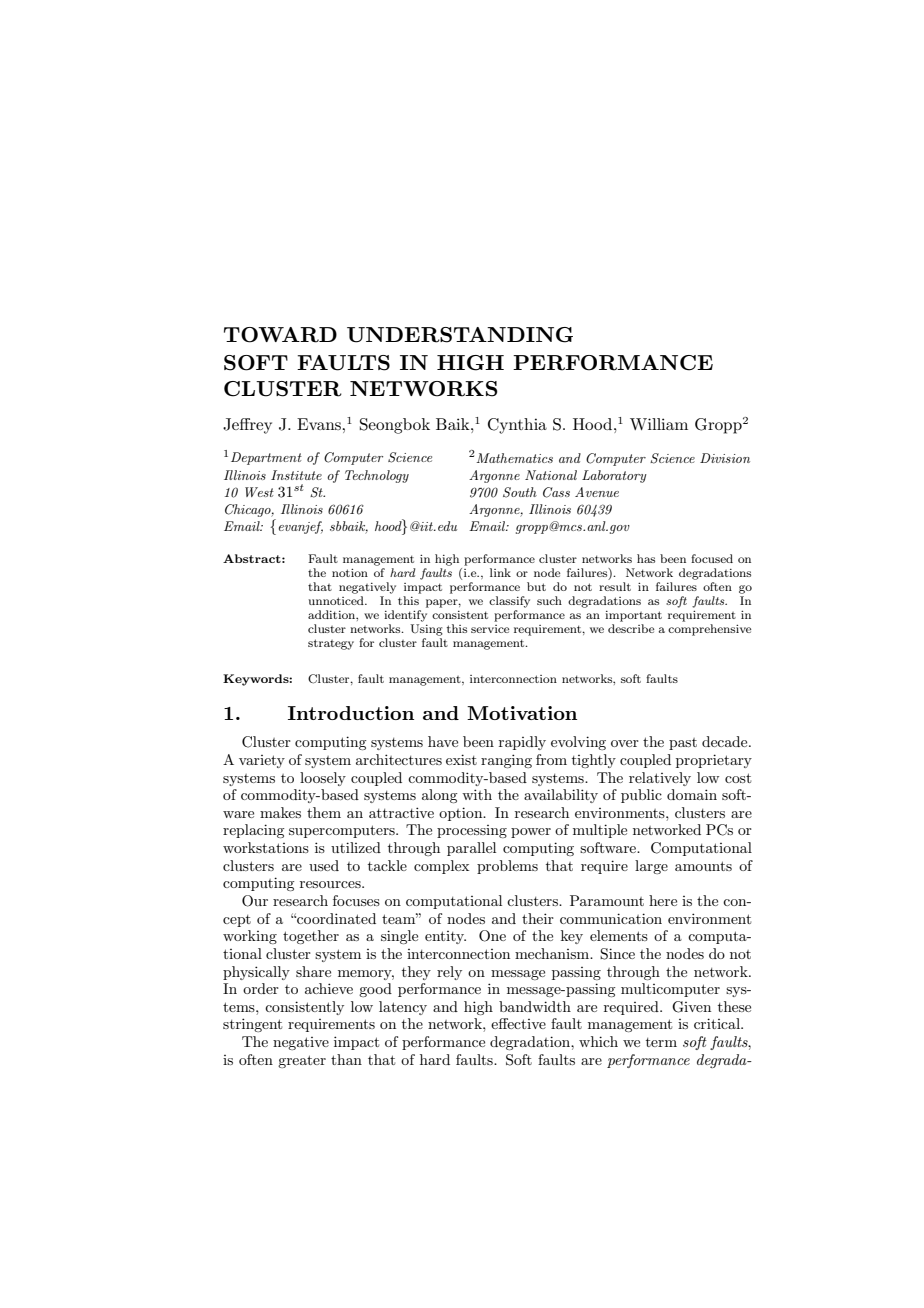 The width and height of the screenshot is (924, 1308). What do you see at coordinates (460, 335) in the screenshot?
I see `UNDERSTANDING` at bounding box center [460, 335].
